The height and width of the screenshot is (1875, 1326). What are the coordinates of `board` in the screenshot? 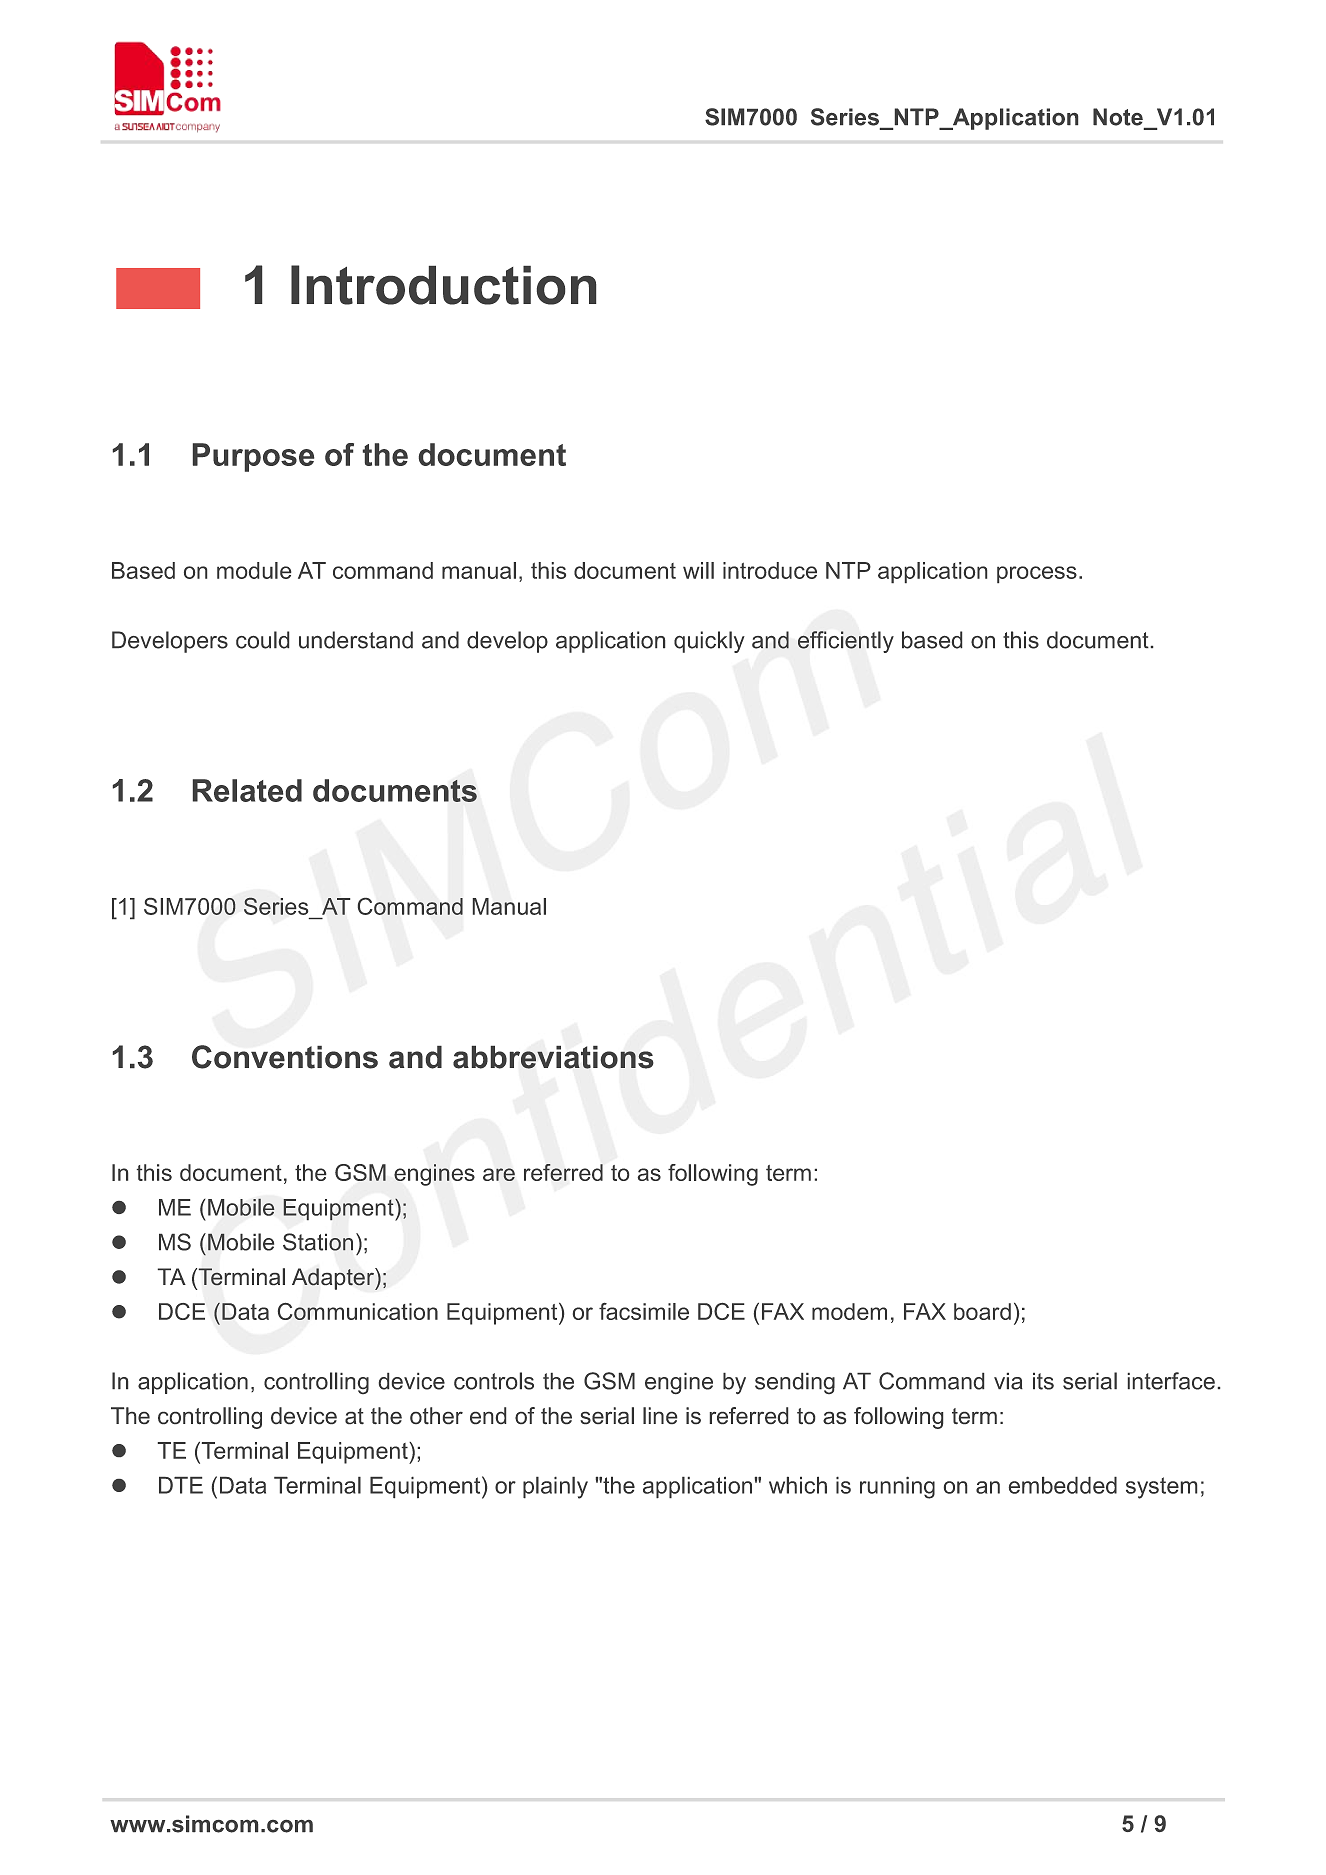 It's located at (982, 1311).
